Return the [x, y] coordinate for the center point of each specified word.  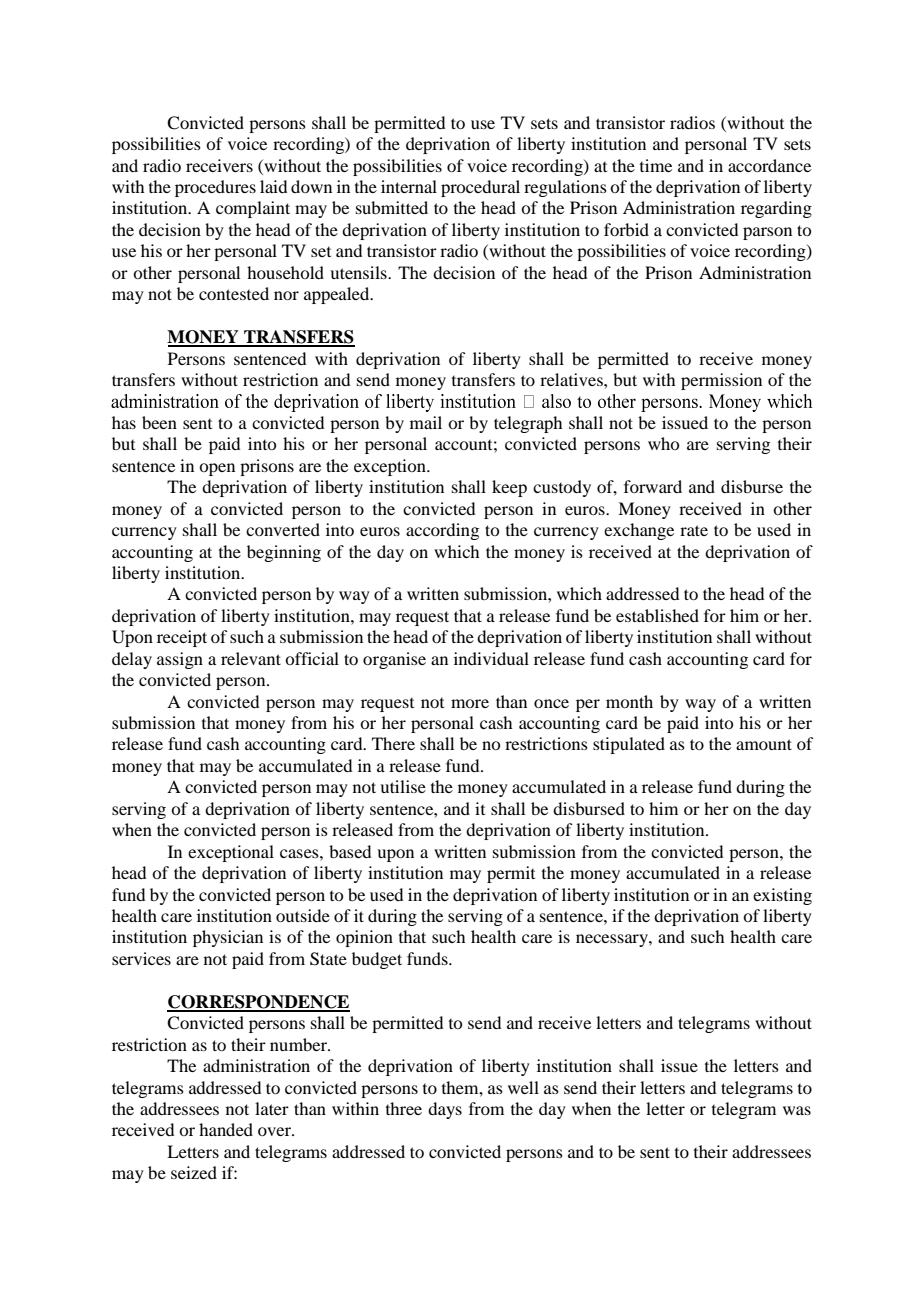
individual [491, 658]
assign [180, 660]
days [445, 1110]
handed [226, 1129]
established [657, 615]
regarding [776, 209]
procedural [480, 188]
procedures [215, 188]
